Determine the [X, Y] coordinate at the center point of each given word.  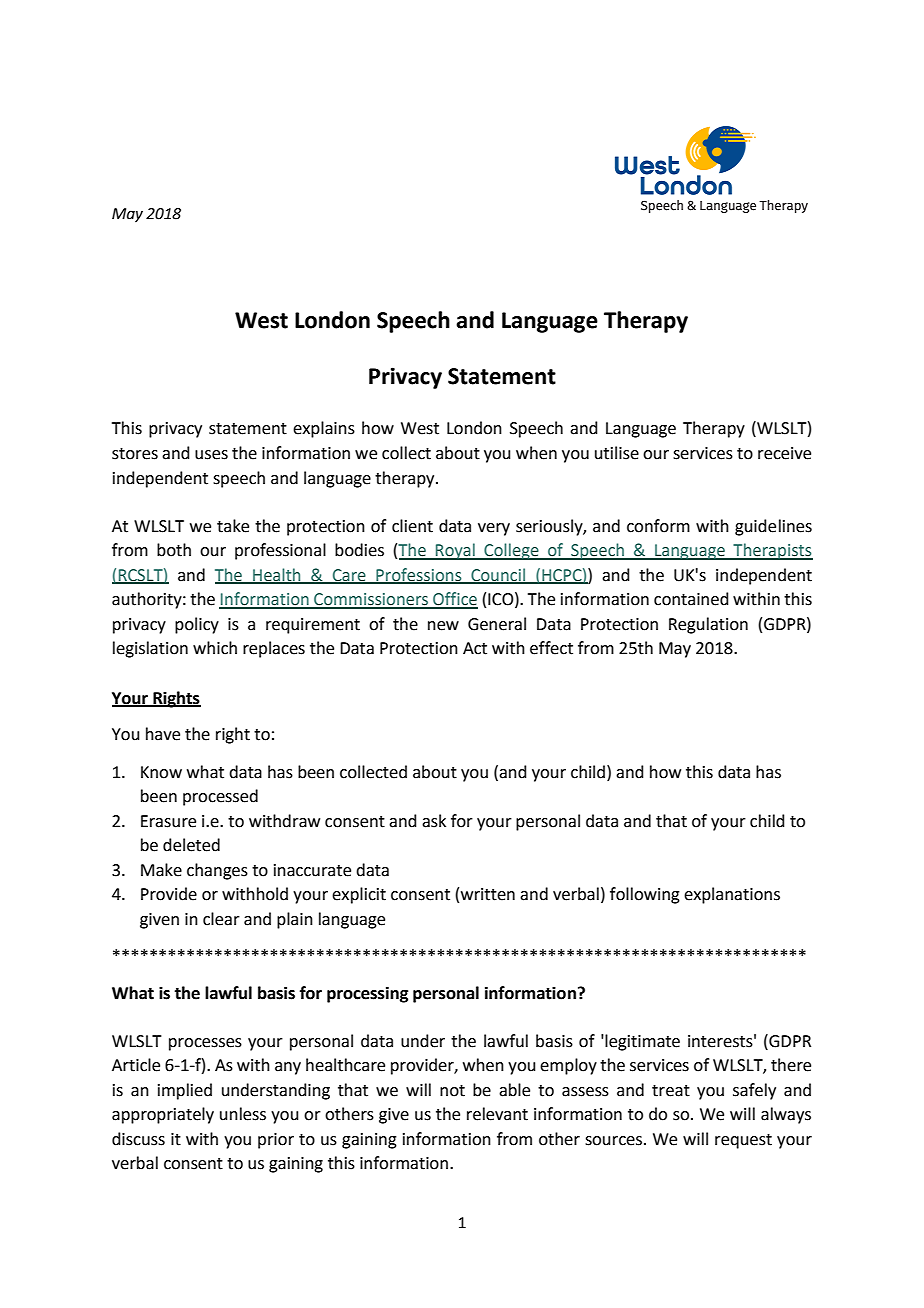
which [215, 648]
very [494, 529]
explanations [732, 895]
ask [434, 821]
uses [211, 455]
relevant [497, 1114]
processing [367, 994]
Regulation [708, 625]
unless [243, 1114]
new [443, 626]
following [645, 895]
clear [221, 919]
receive [784, 453]
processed [220, 797]
